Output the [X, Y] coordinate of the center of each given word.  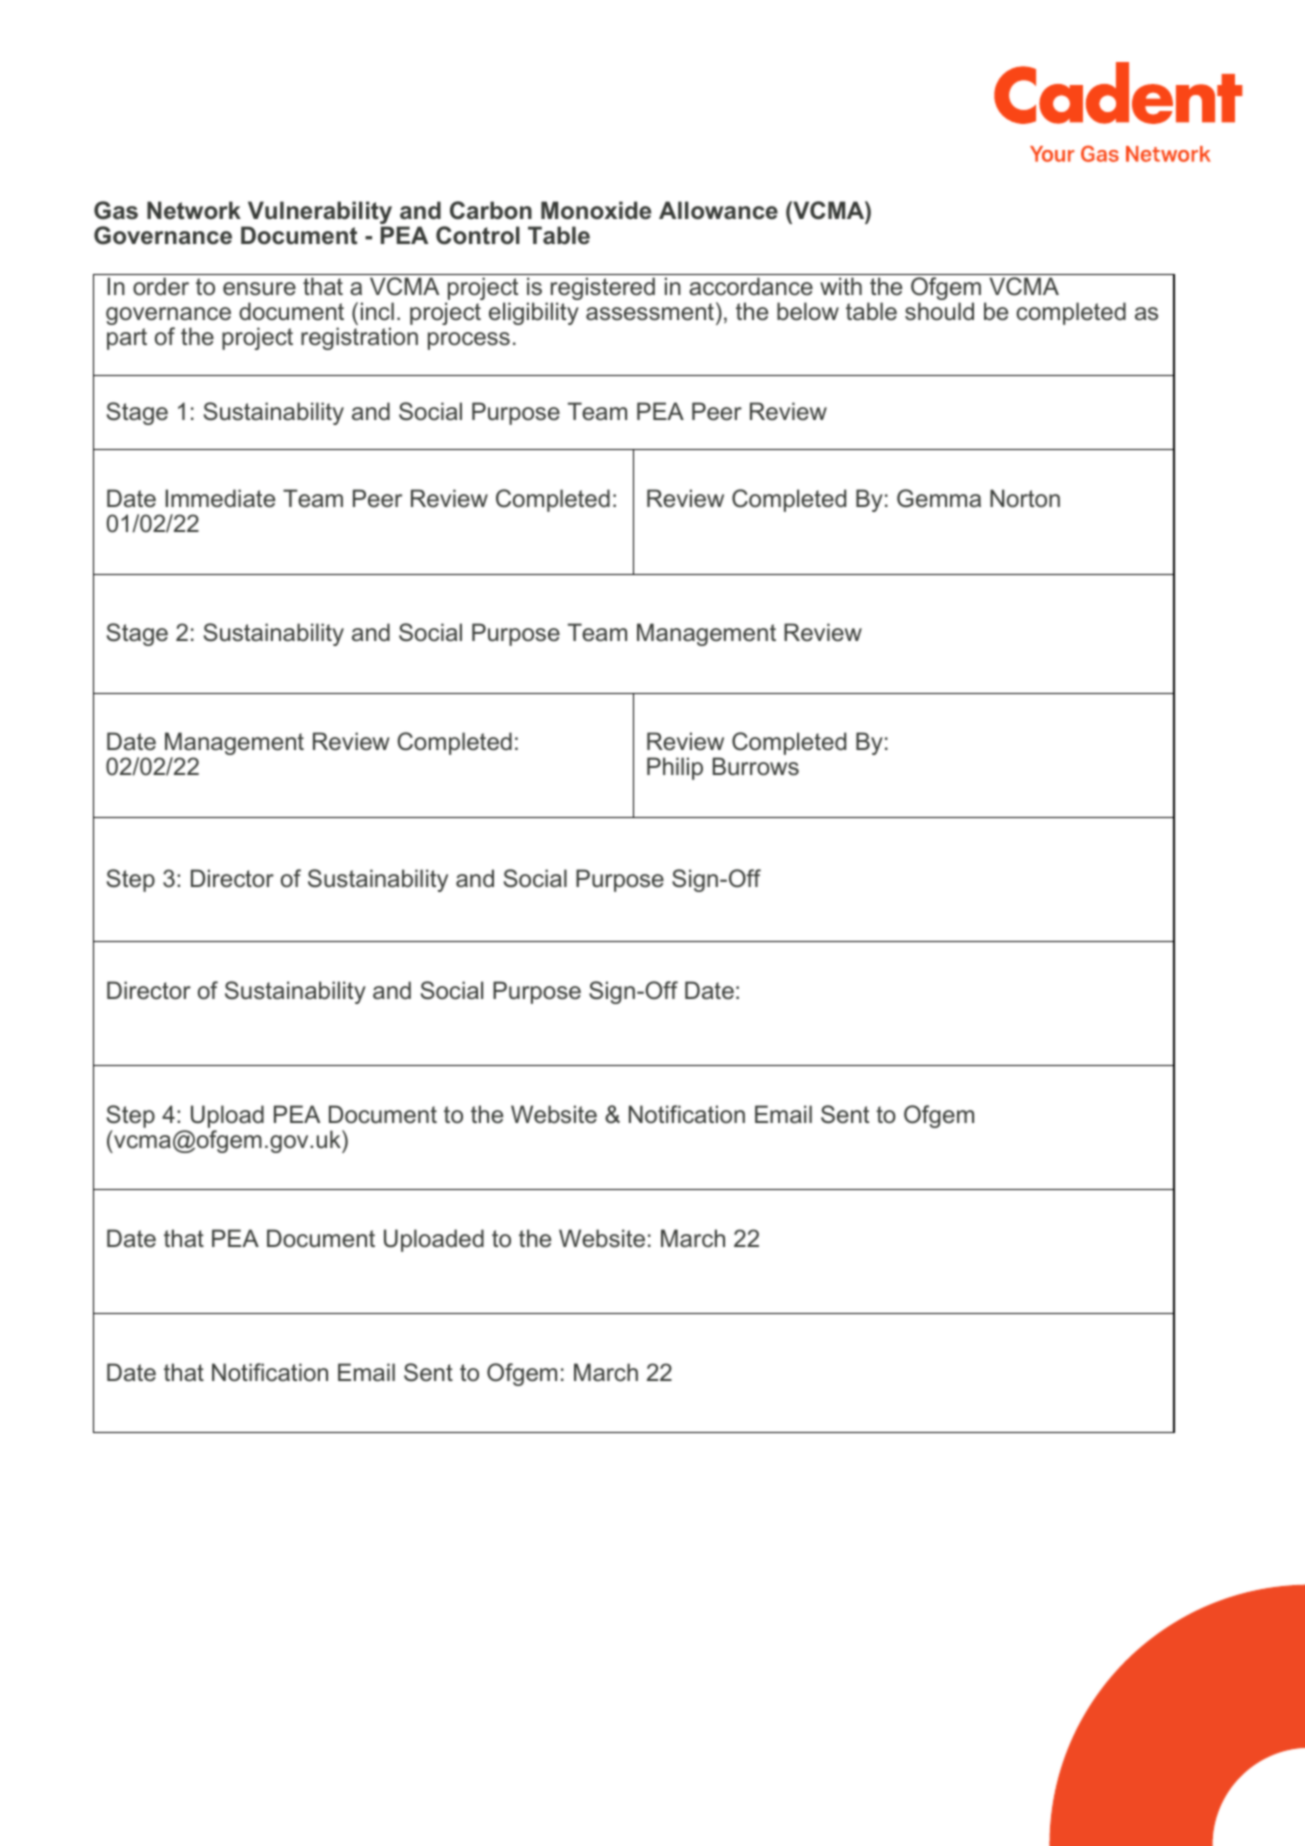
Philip [675, 768]
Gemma [939, 498]
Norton [1025, 498]
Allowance [718, 210]
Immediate [220, 498]
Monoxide [596, 210]
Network [194, 210]
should [939, 311]
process [469, 341]
